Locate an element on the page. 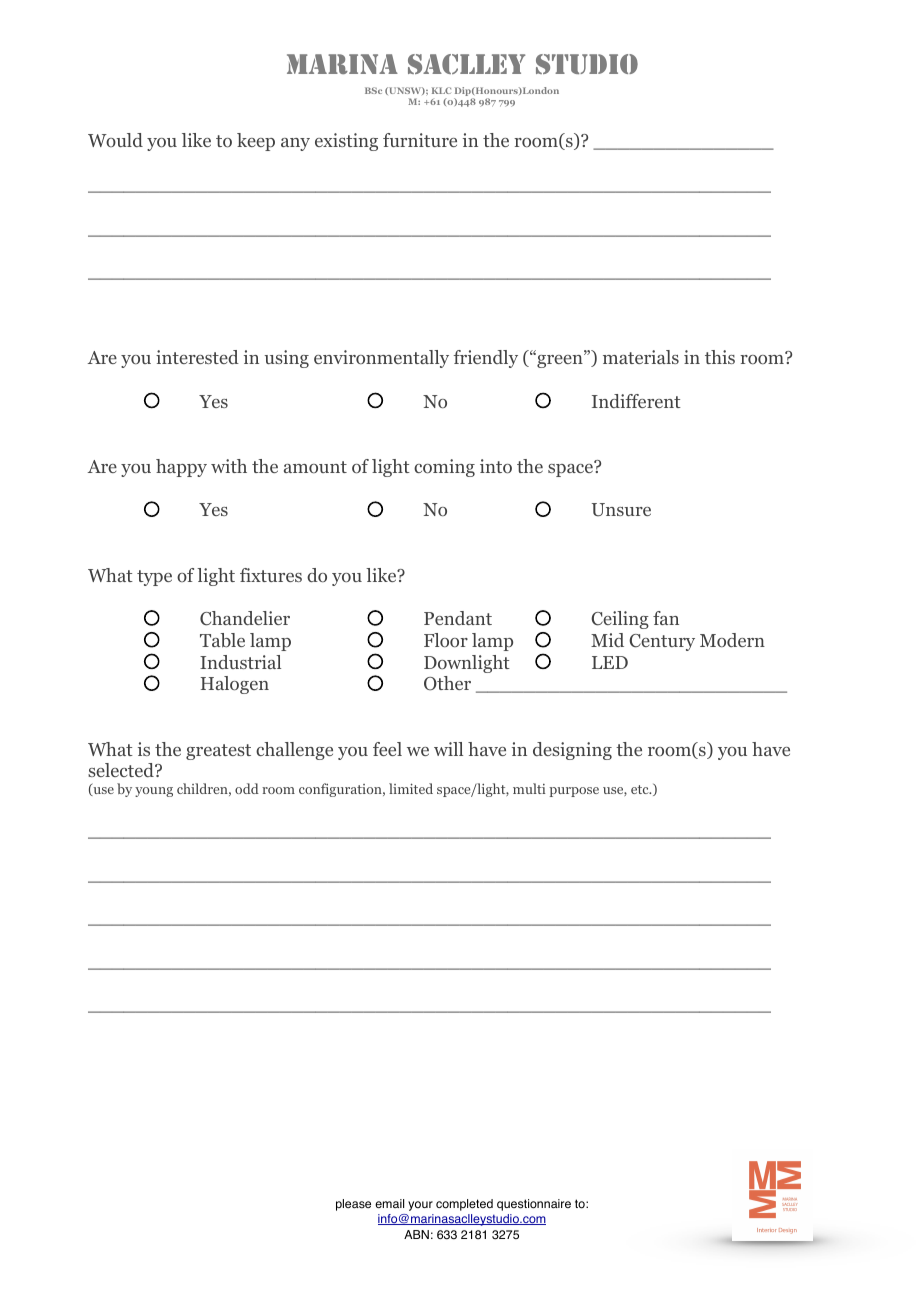 The height and width of the image is (1308, 924). Century is located at coordinates (662, 642).
